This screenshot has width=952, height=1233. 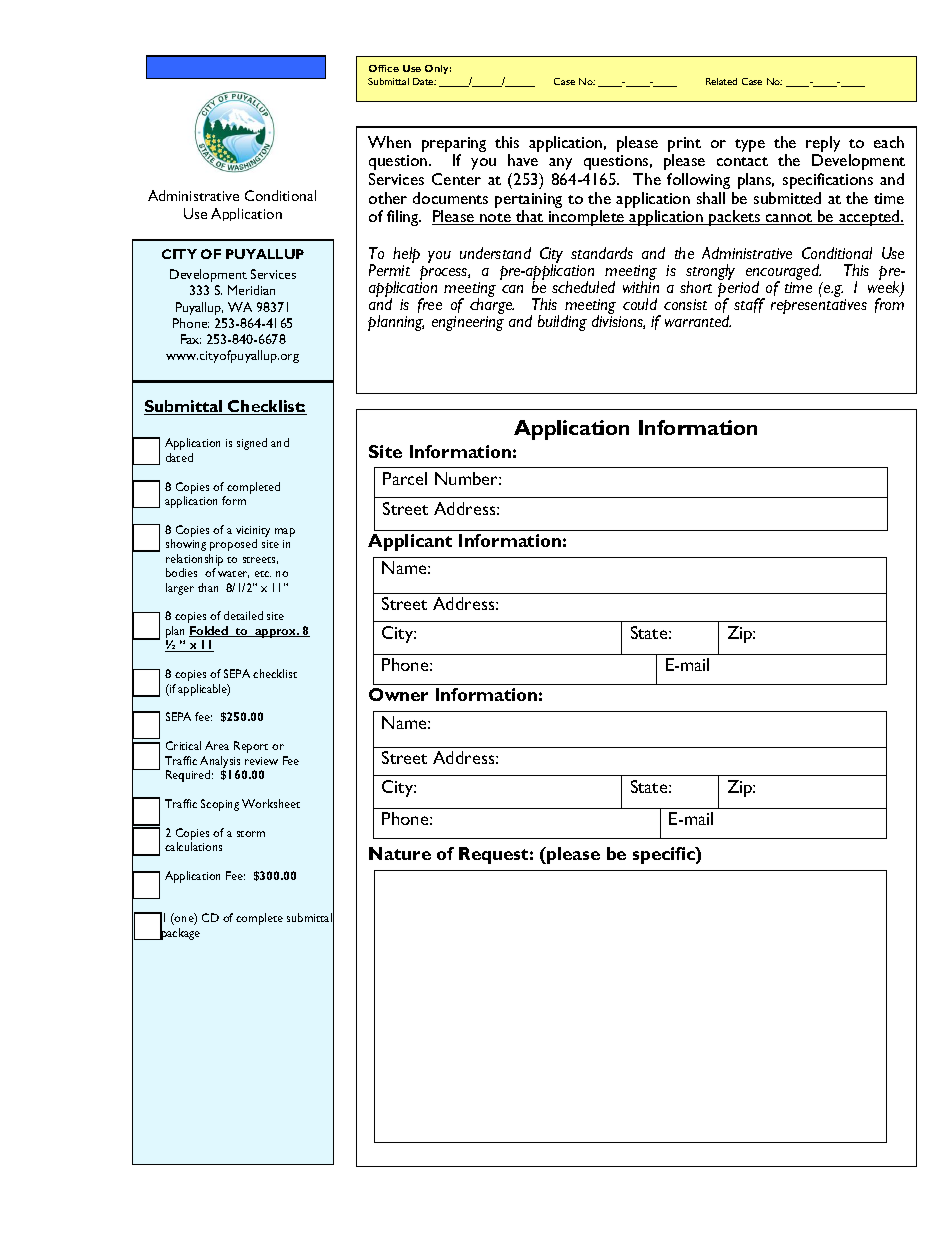 What do you see at coordinates (252, 444) in the screenshot?
I see `signed` at bounding box center [252, 444].
